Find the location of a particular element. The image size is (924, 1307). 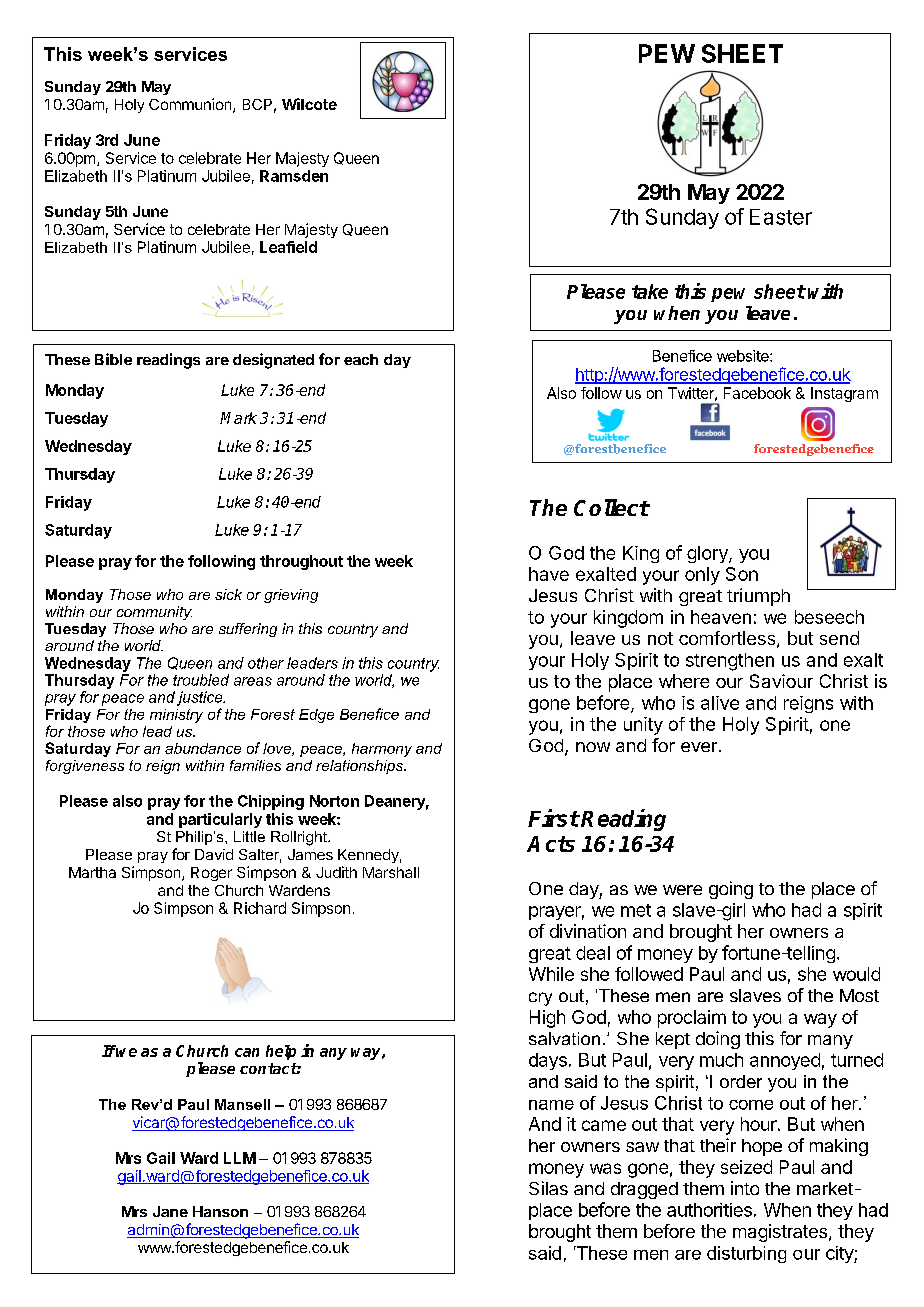

Silas is located at coordinates (548, 1188).
